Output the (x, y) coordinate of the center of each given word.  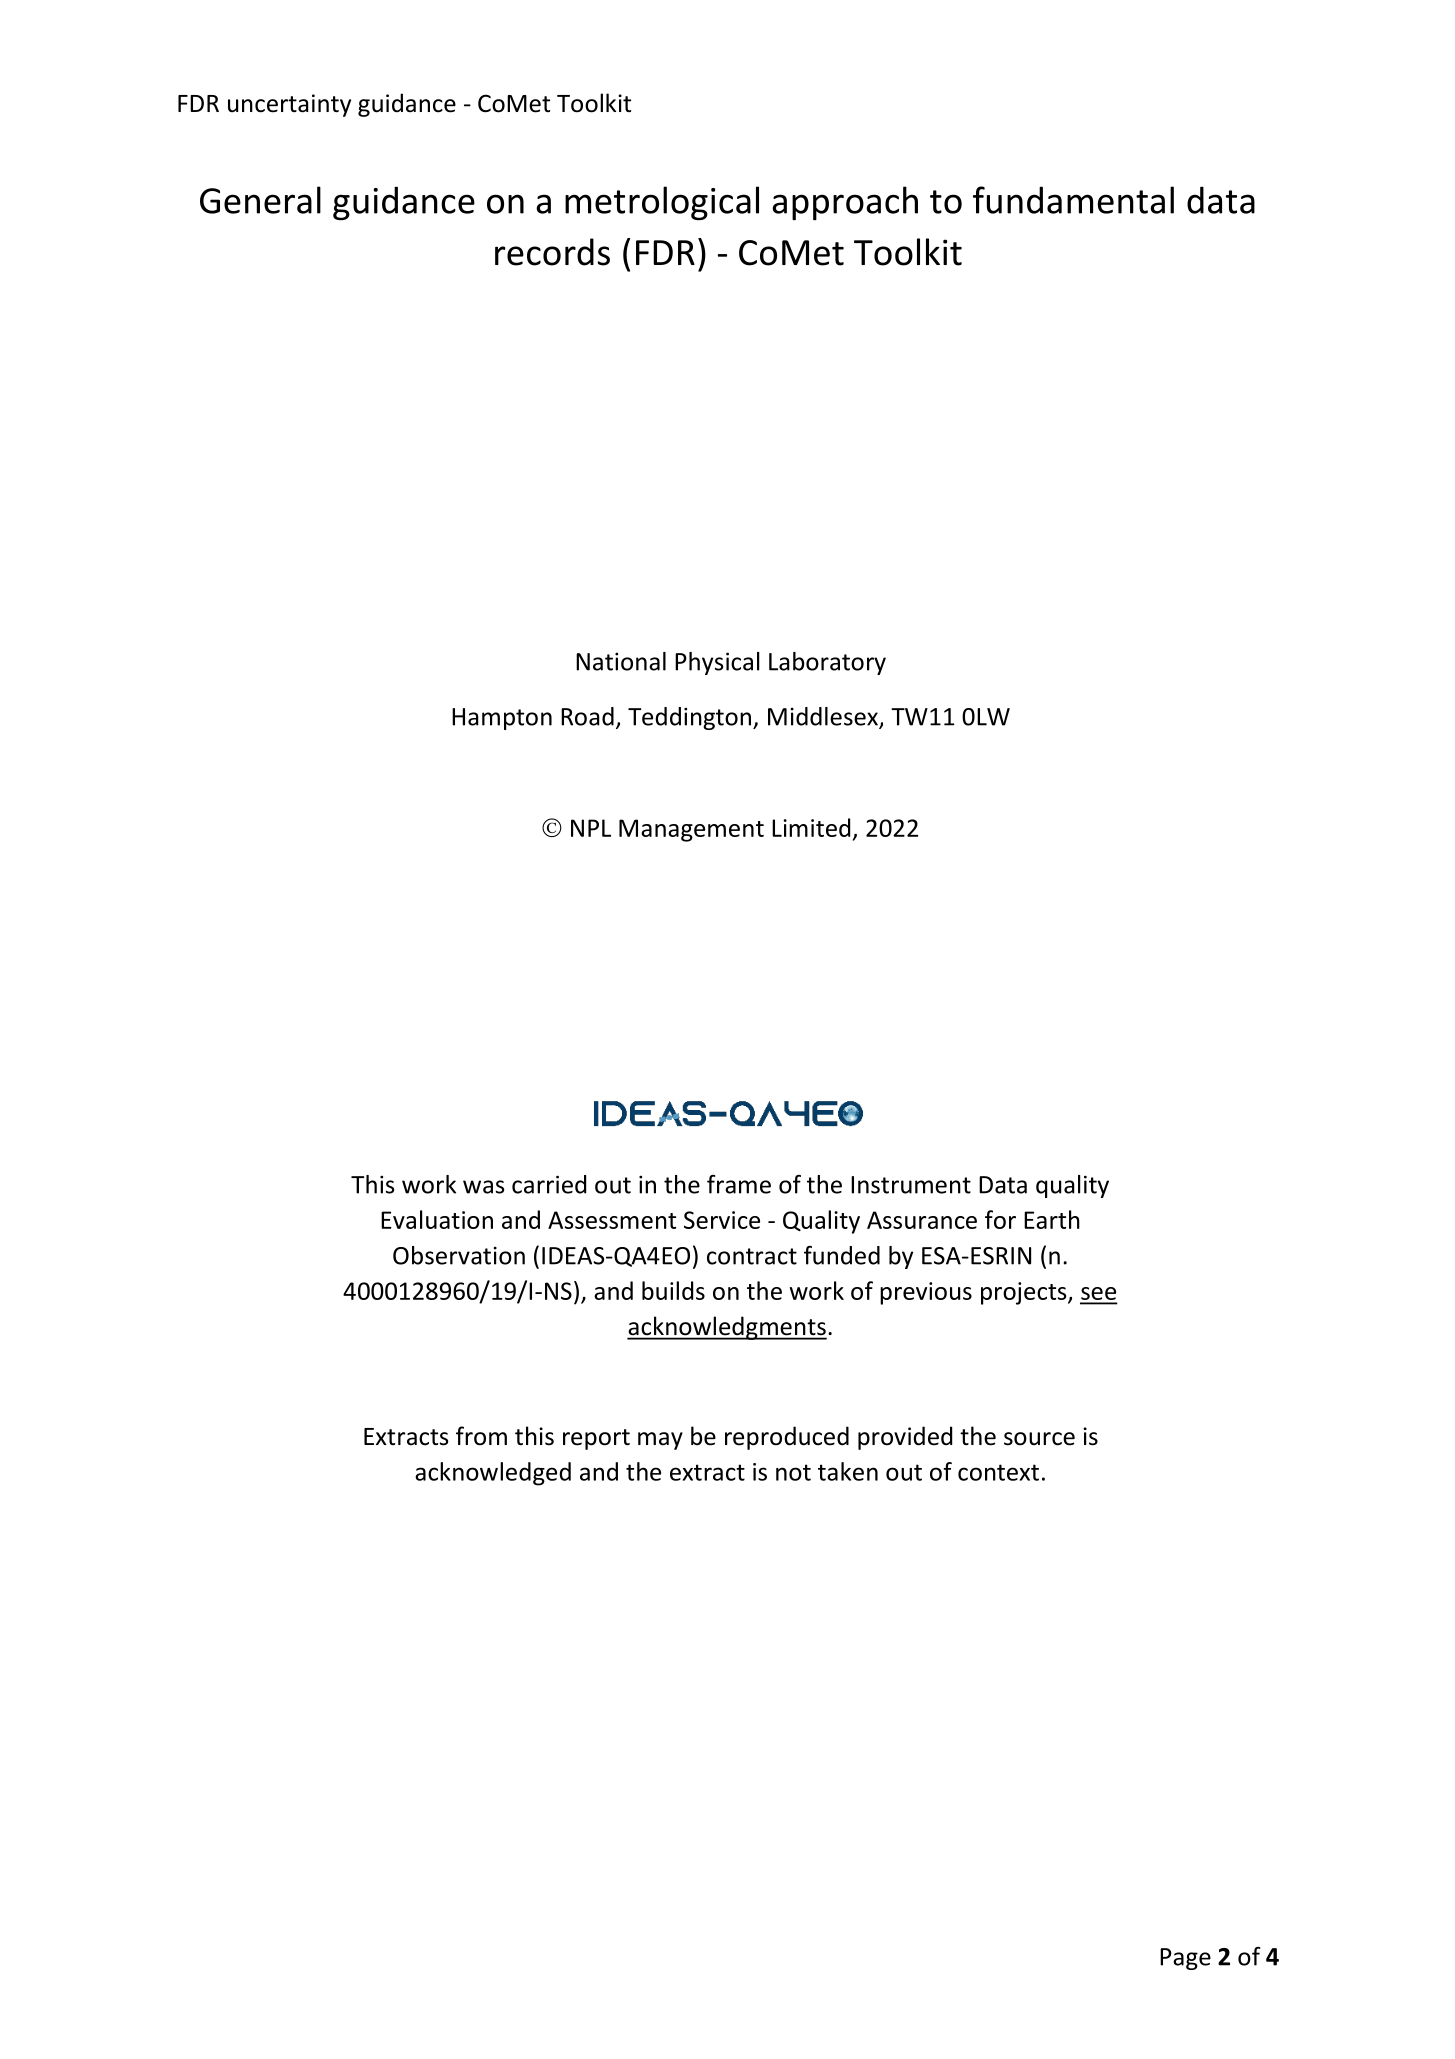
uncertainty (289, 105)
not (793, 1472)
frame (739, 1184)
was (483, 1187)
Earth (1052, 1219)
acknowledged (493, 1474)
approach (845, 203)
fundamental (1073, 200)
